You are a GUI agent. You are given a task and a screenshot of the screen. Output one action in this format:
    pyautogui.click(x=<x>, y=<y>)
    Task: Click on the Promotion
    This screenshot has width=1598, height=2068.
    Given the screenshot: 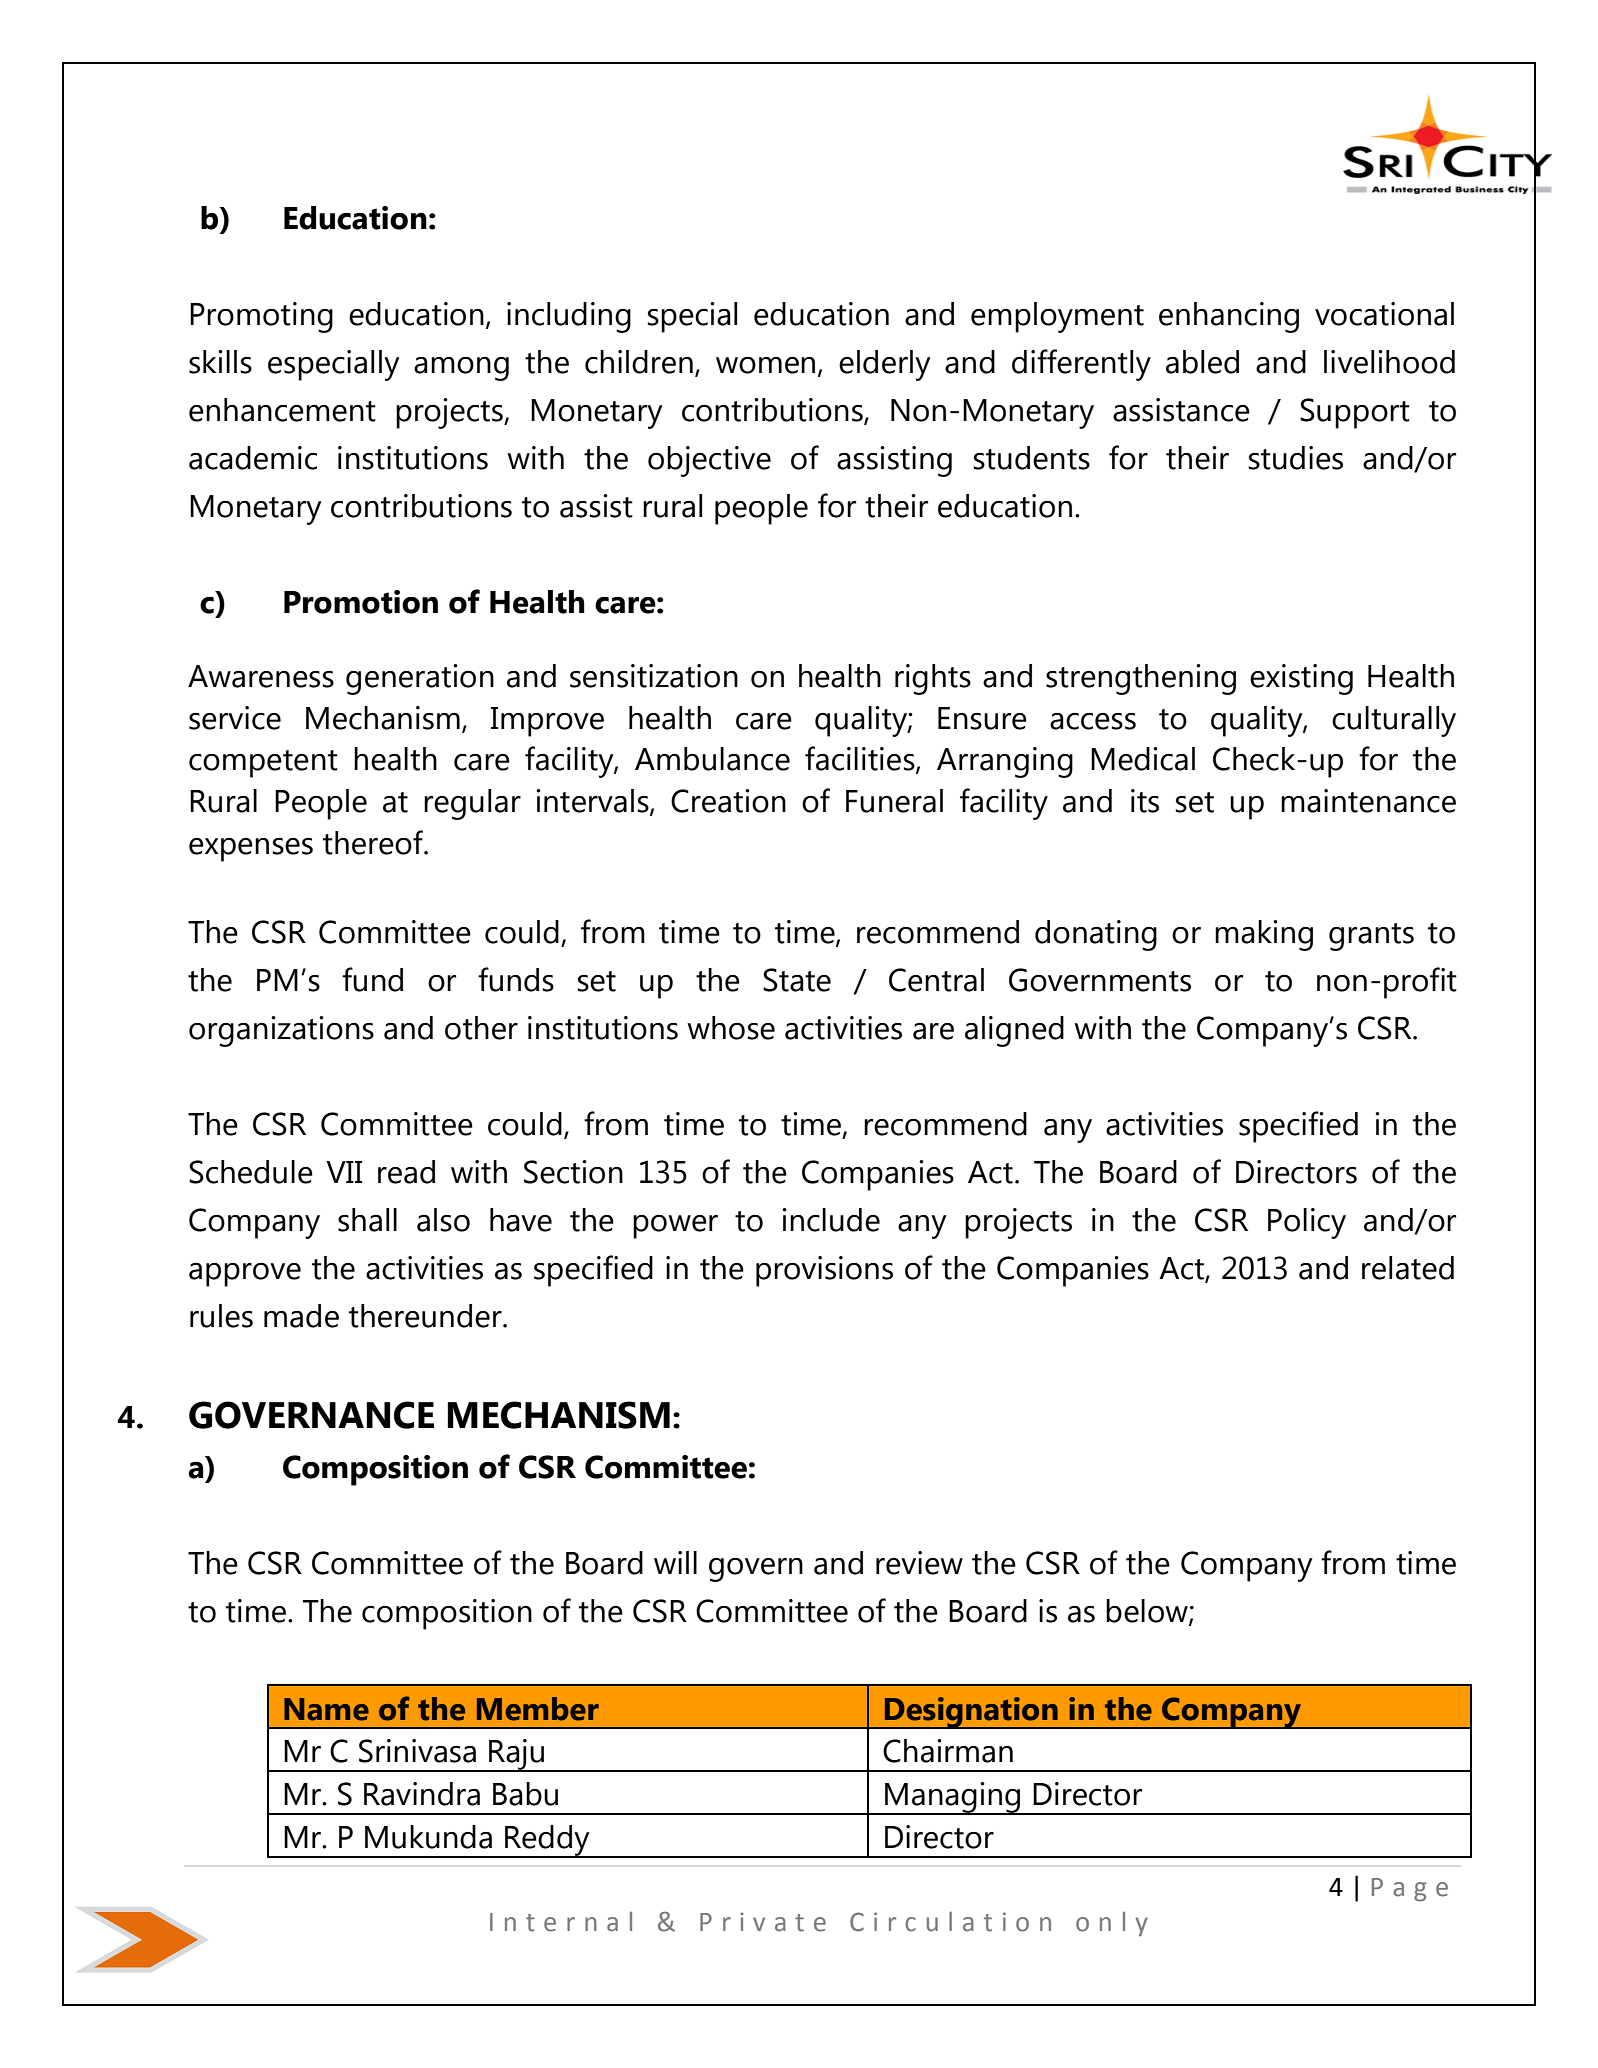 What is the action you would take?
    pyautogui.click(x=361, y=602)
